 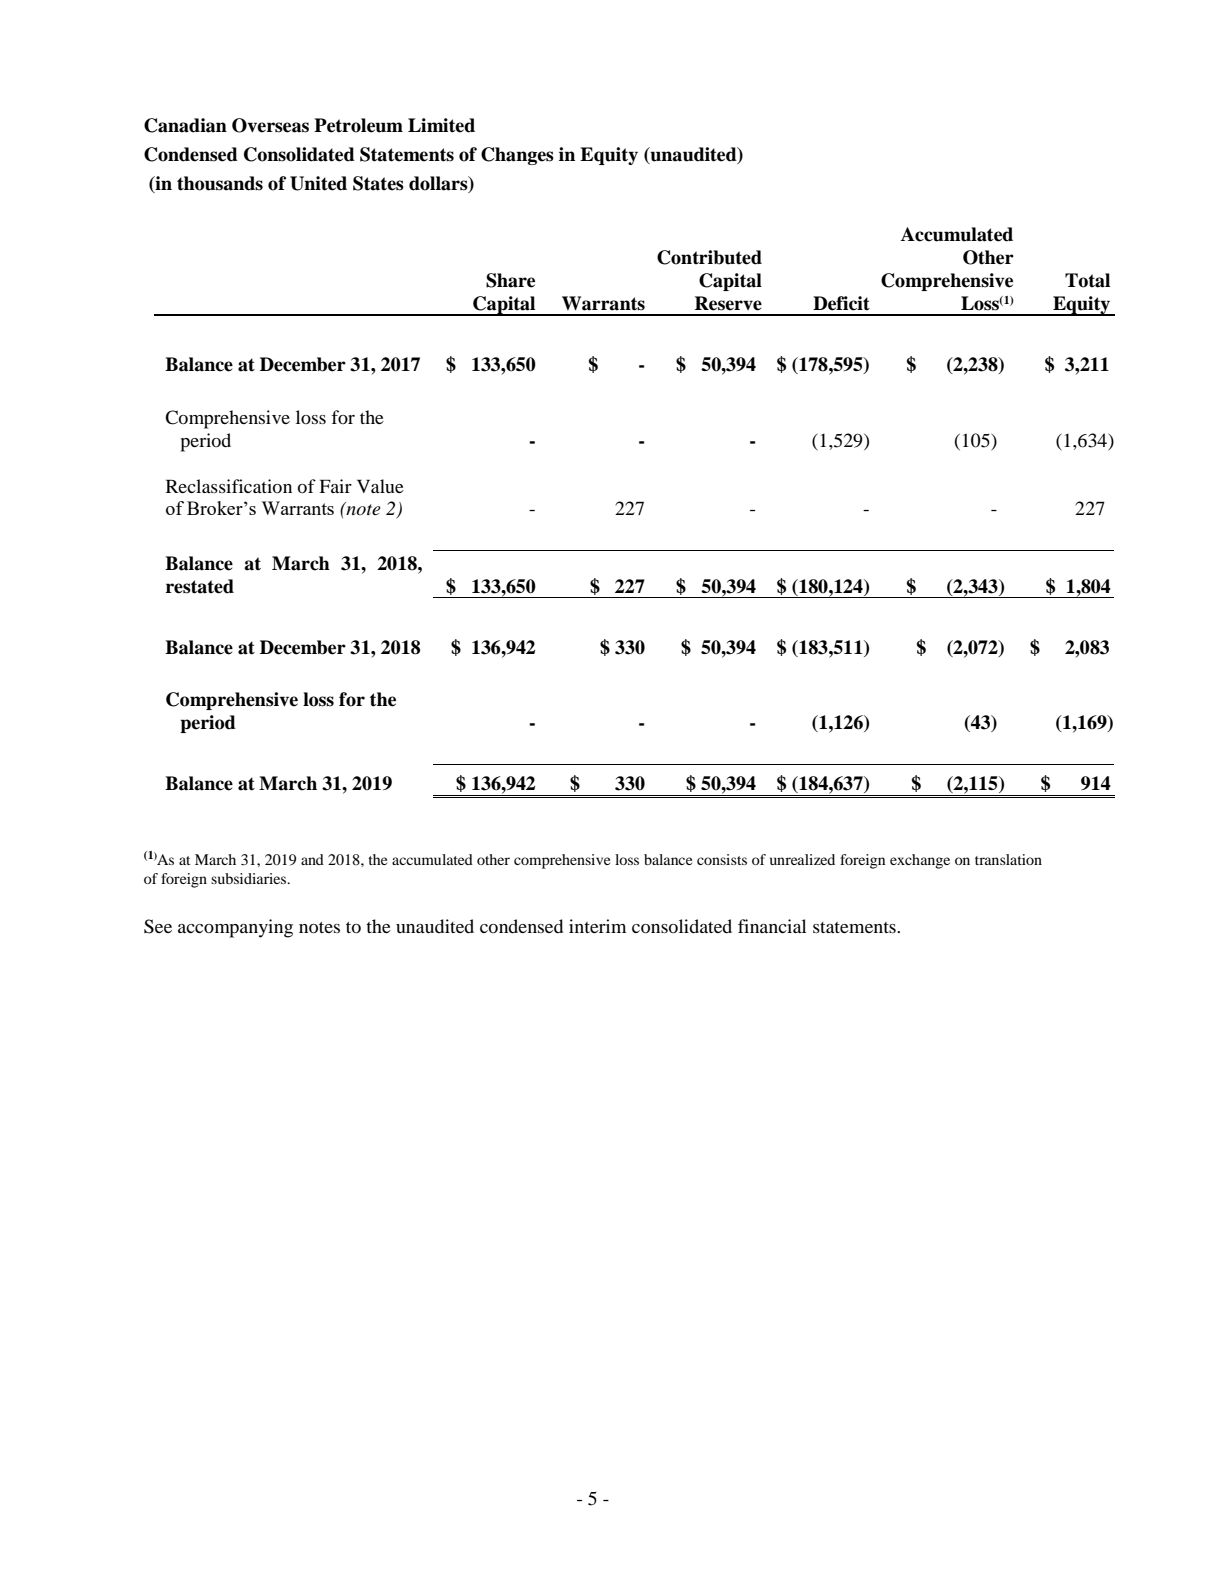 I want to click on Reclassification, so click(x=229, y=486).
